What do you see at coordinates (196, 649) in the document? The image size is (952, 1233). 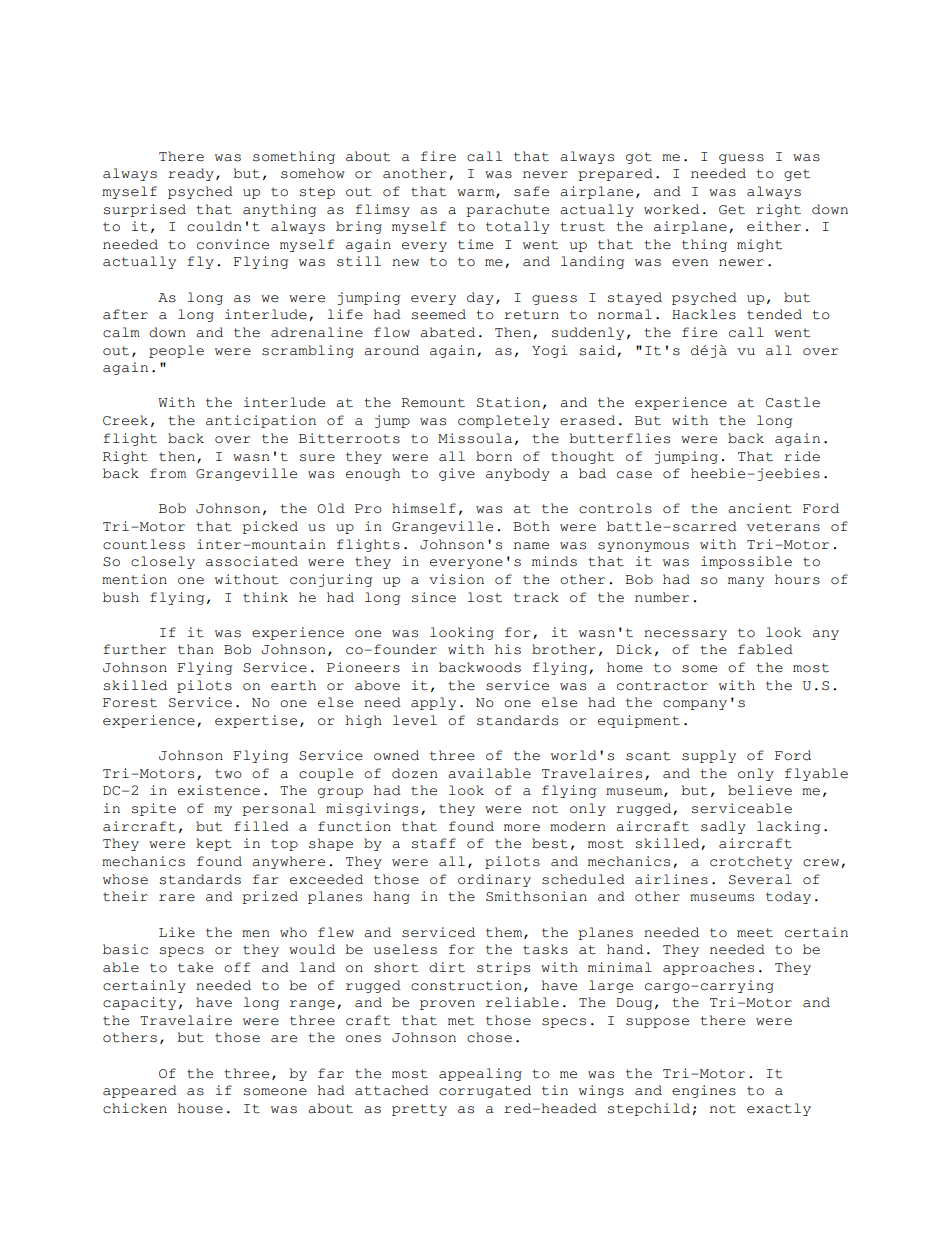 I see `than` at bounding box center [196, 649].
